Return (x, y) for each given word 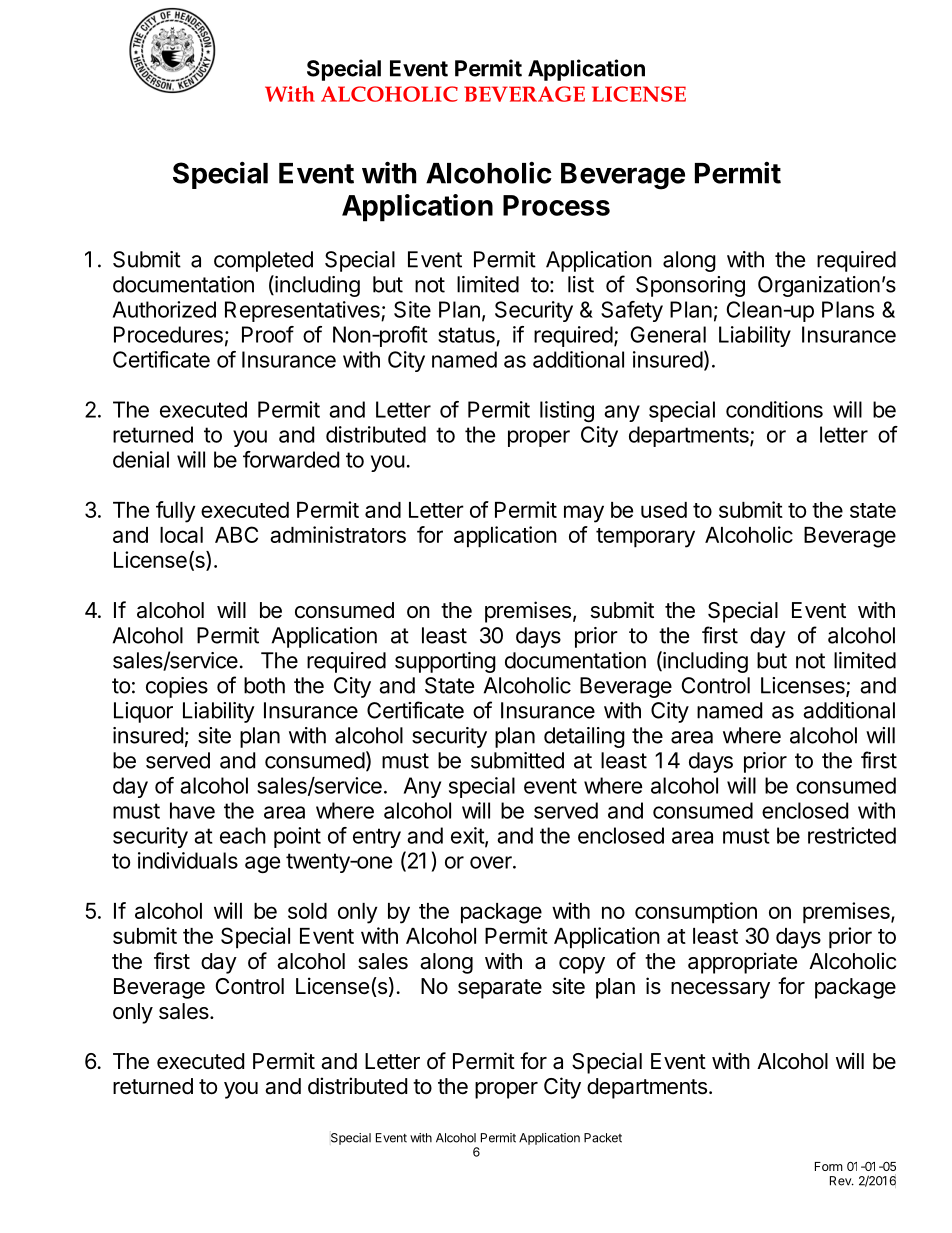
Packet (603, 1138)
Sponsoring (690, 286)
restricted (852, 835)
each (243, 835)
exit (468, 836)
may (584, 514)
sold (307, 911)
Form (829, 1166)
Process (556, 205)
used (664, 510)
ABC (236, 534)
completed (263, 261)
